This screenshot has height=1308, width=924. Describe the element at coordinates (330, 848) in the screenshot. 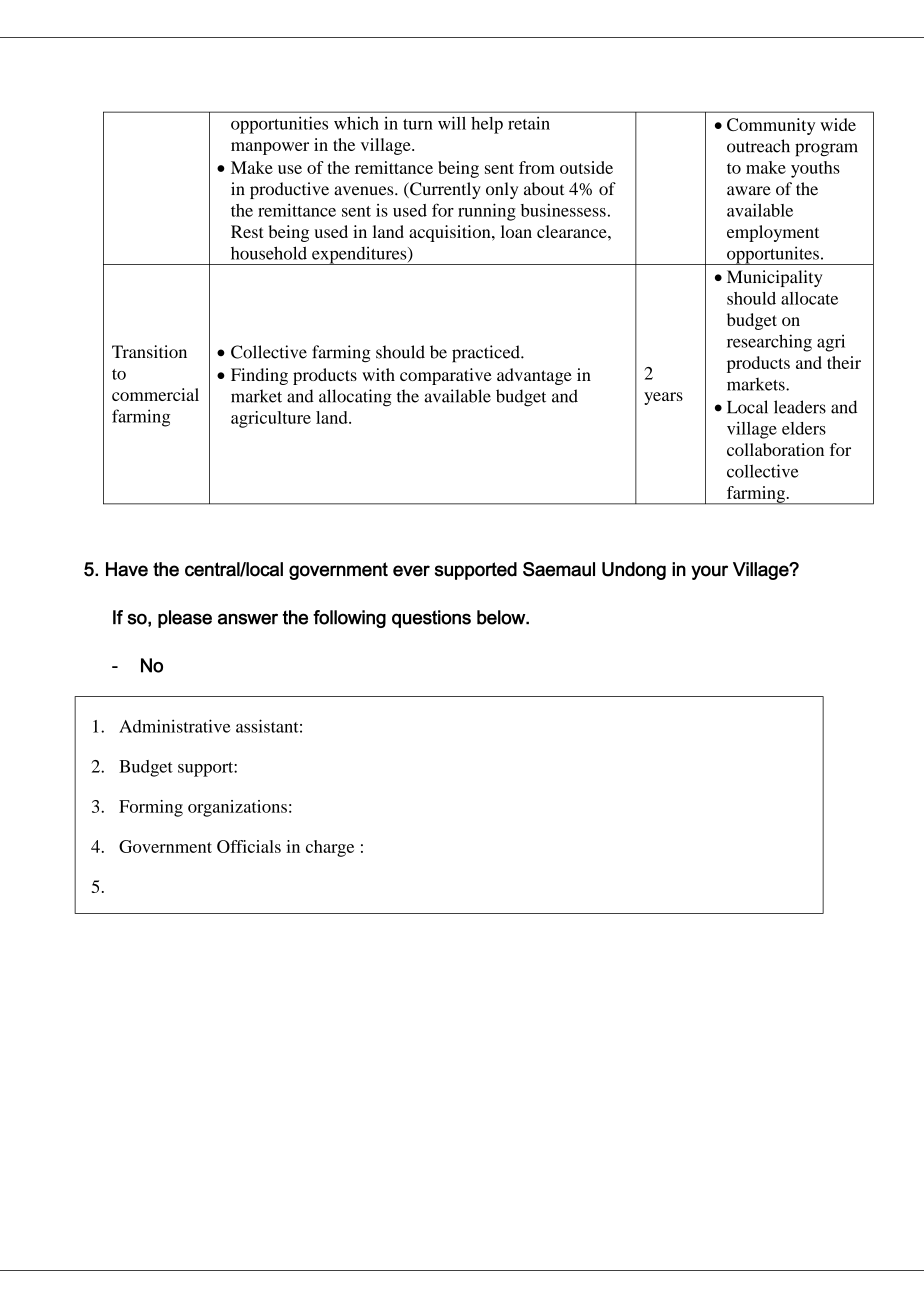

I see `charge` at that location.
